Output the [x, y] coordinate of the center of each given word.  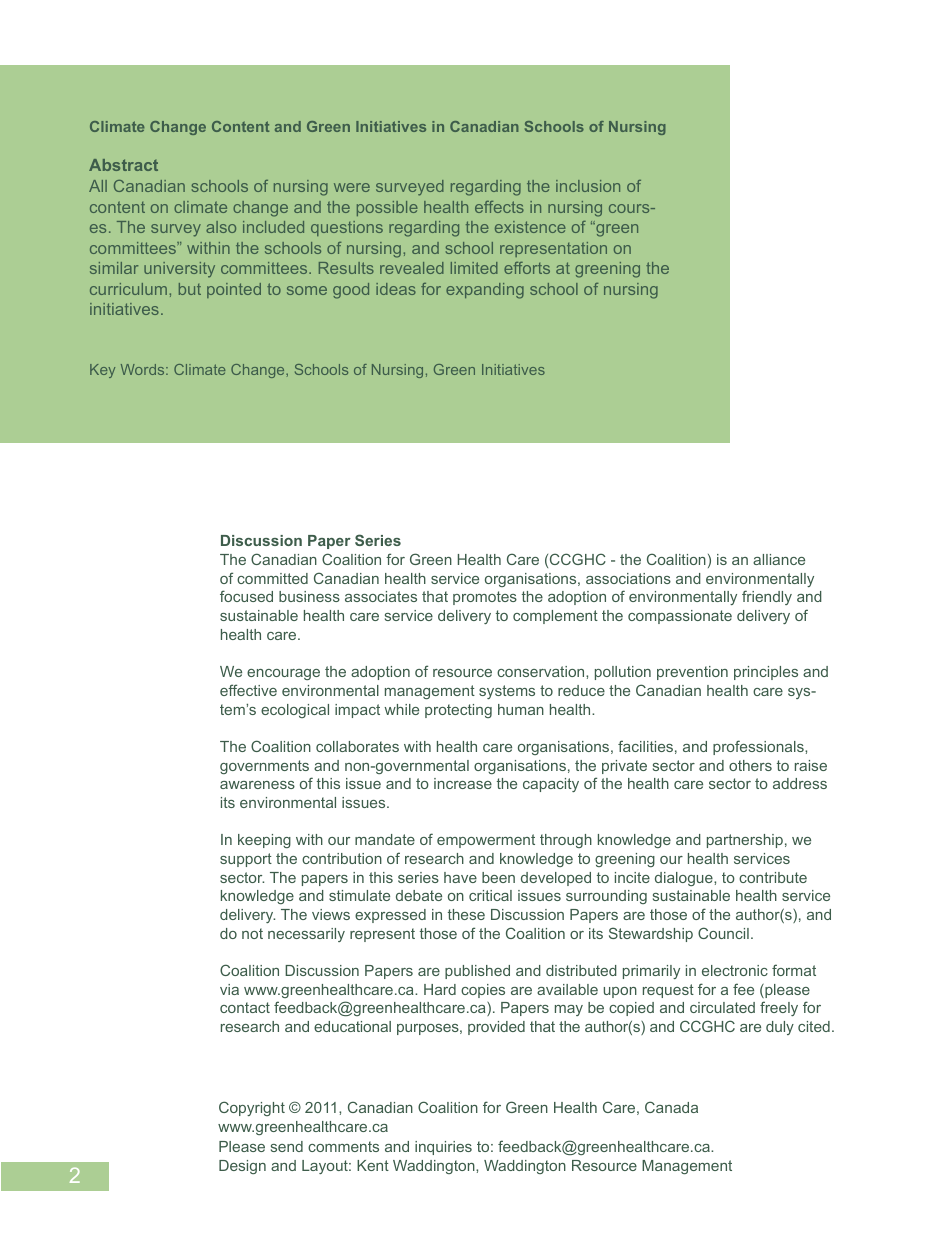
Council [723, 933]
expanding [485, 291]
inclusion [588, 186]
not [252, 933]
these [466, 914]
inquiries [443, 1148]
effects [499, 207]
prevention [692, 673]
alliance [779, 559]
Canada [671, 1107]
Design [242, 1167]
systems [507, 692]
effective [248, 690]
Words [144, 369]
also [221, 227]
